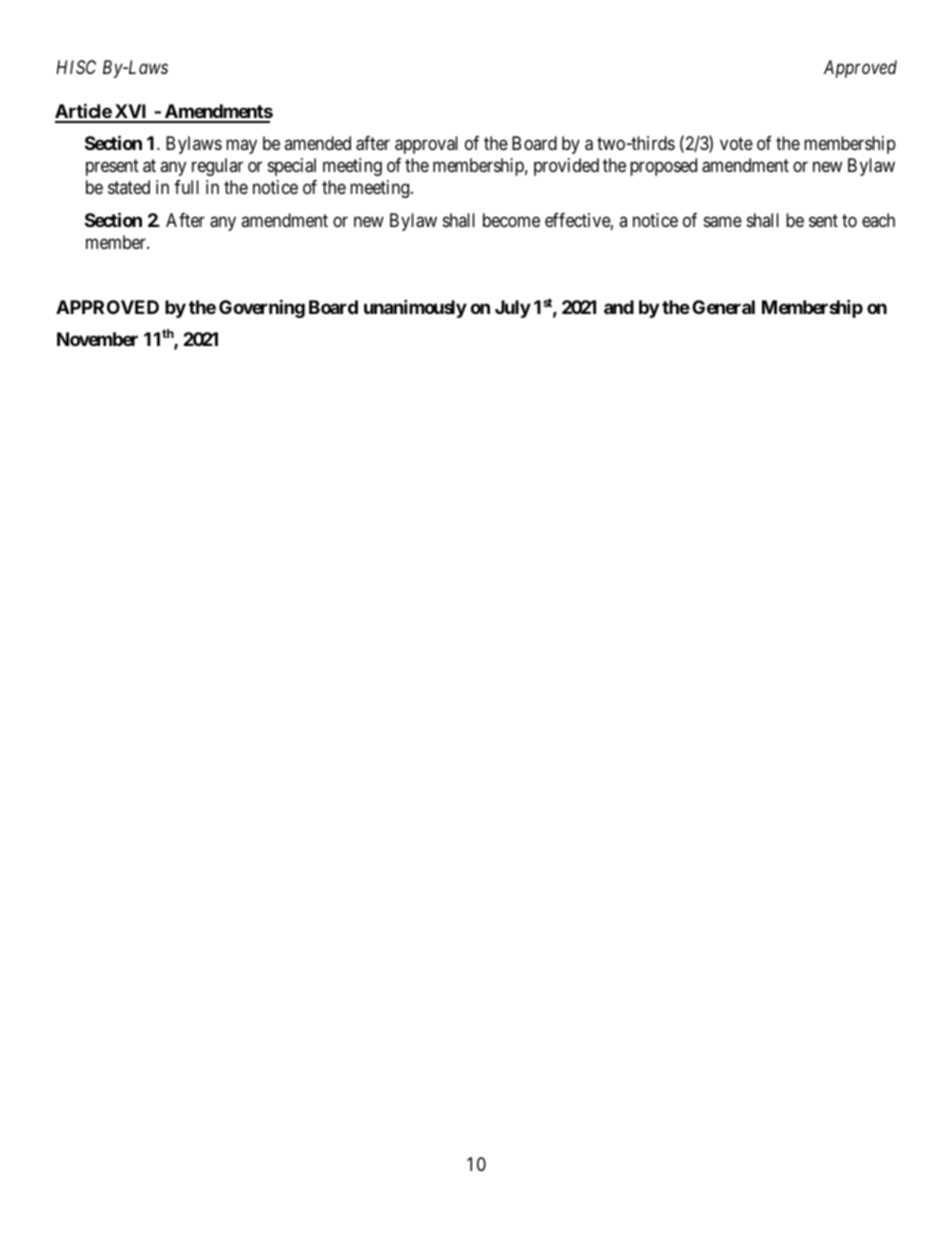 Image resolution: width=952 pixels, height=1233 pixels. What do you see at coordinates (513, 309) in the screenshot?
I see `July` at bounding box center [513, 309].
